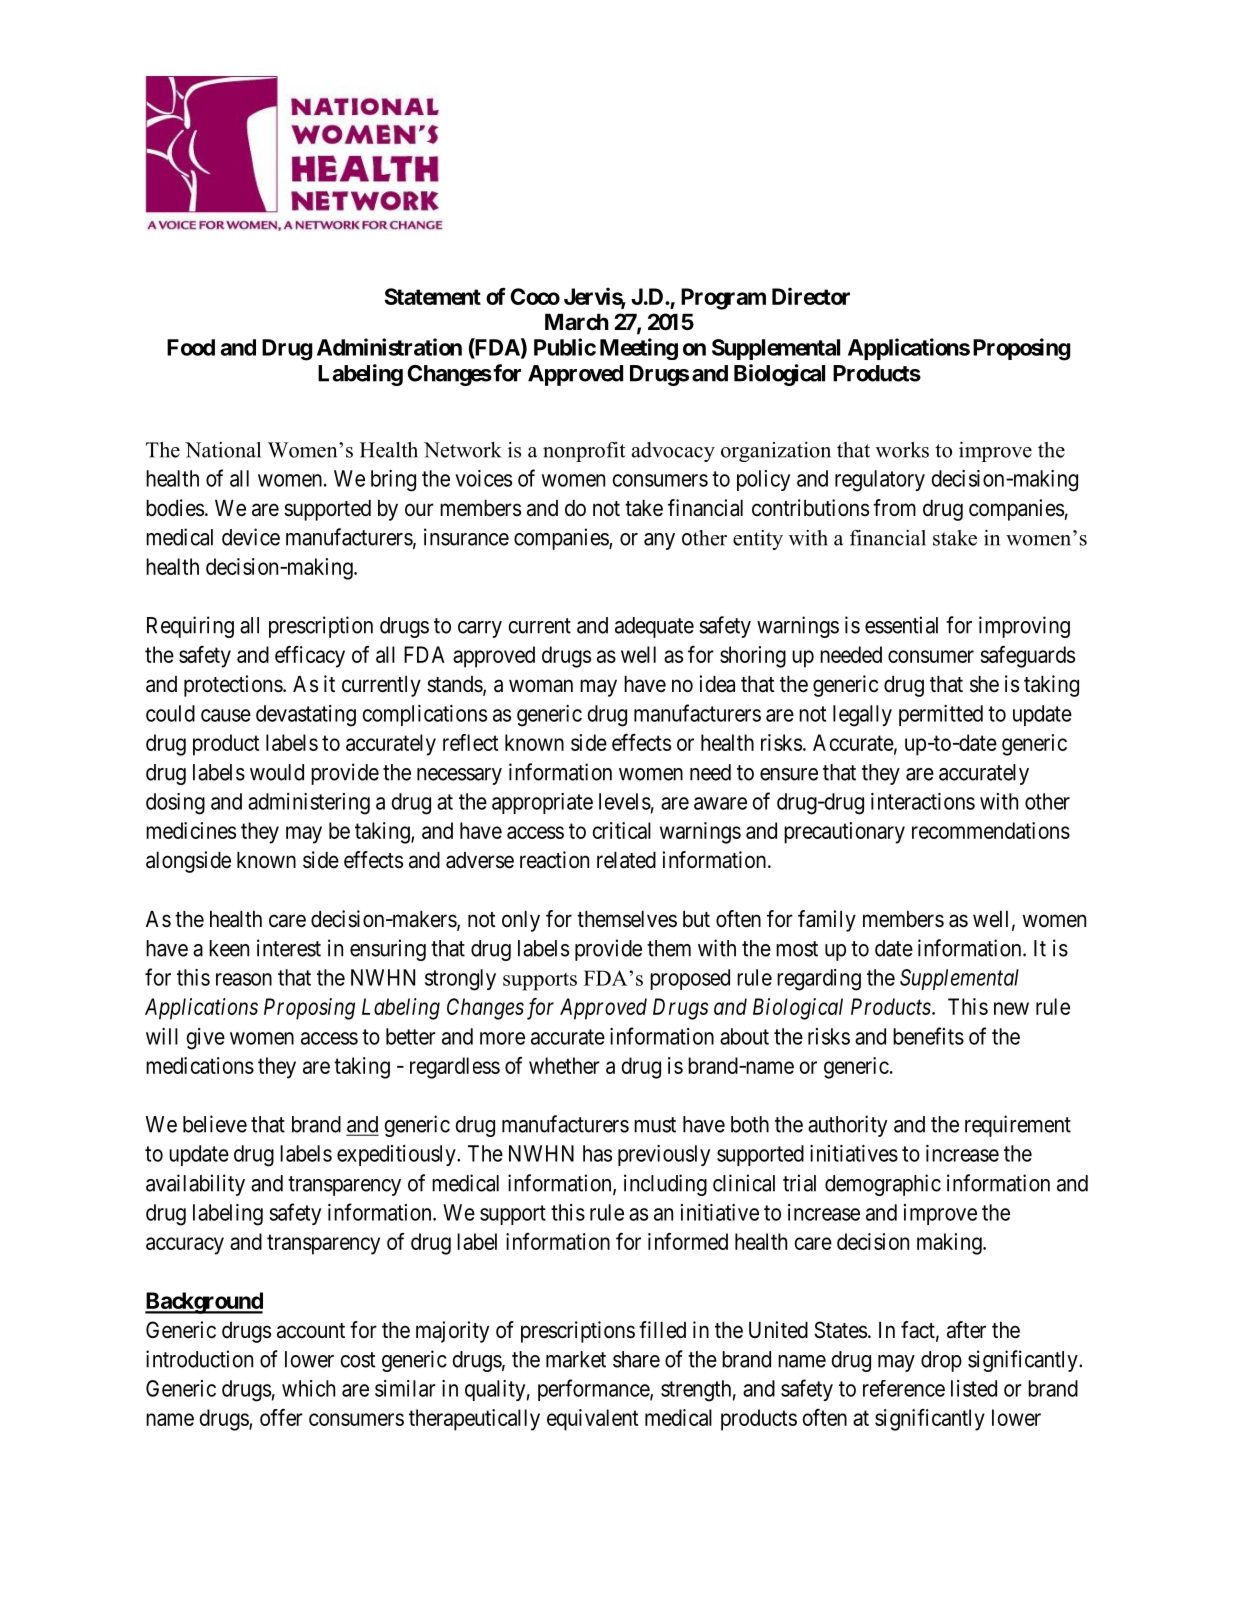  I want to click on Food, so click(191, 347).
